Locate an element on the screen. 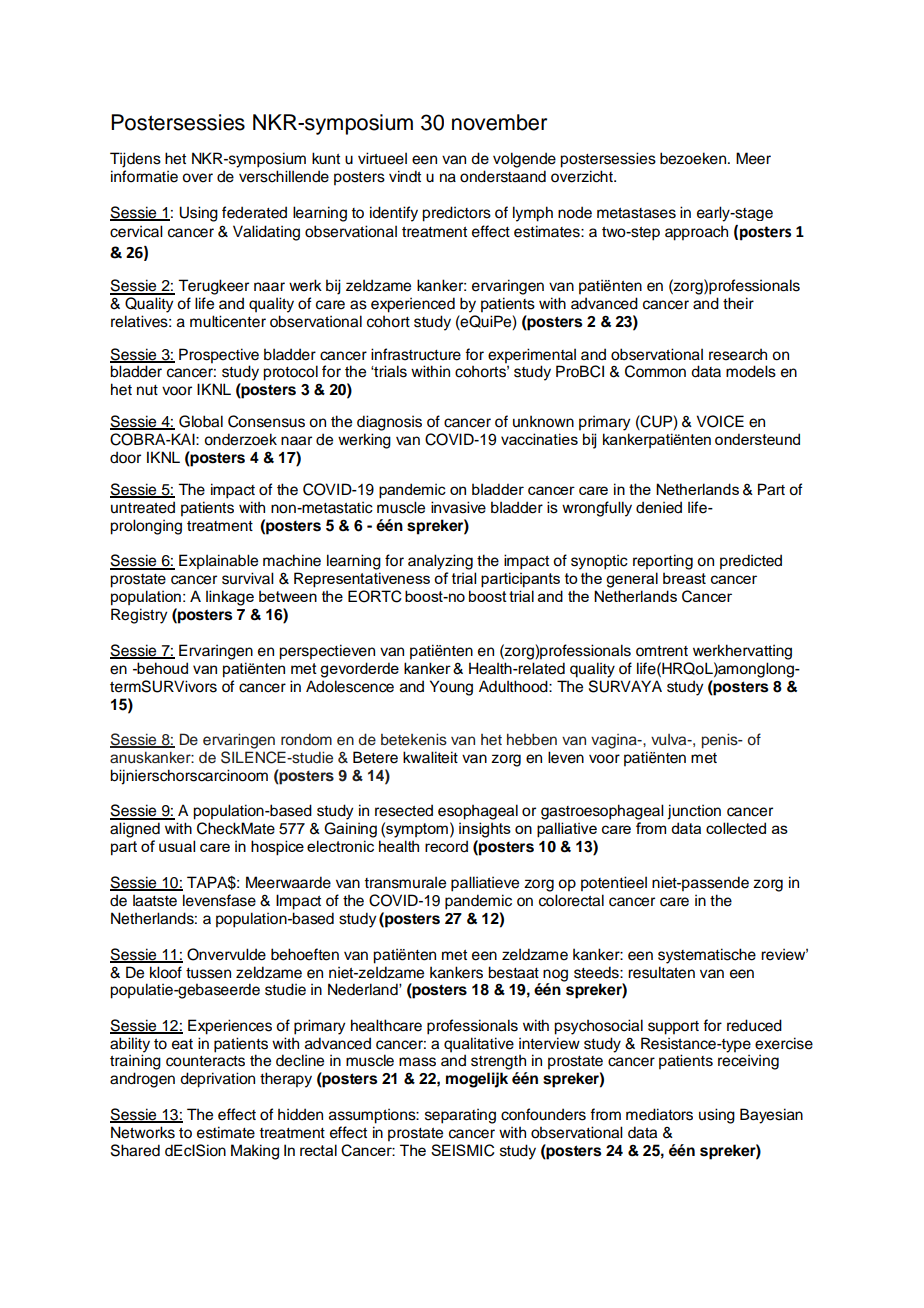 This screenshot has height=1308, width=924. approach is located at coordinates (696, 233).
